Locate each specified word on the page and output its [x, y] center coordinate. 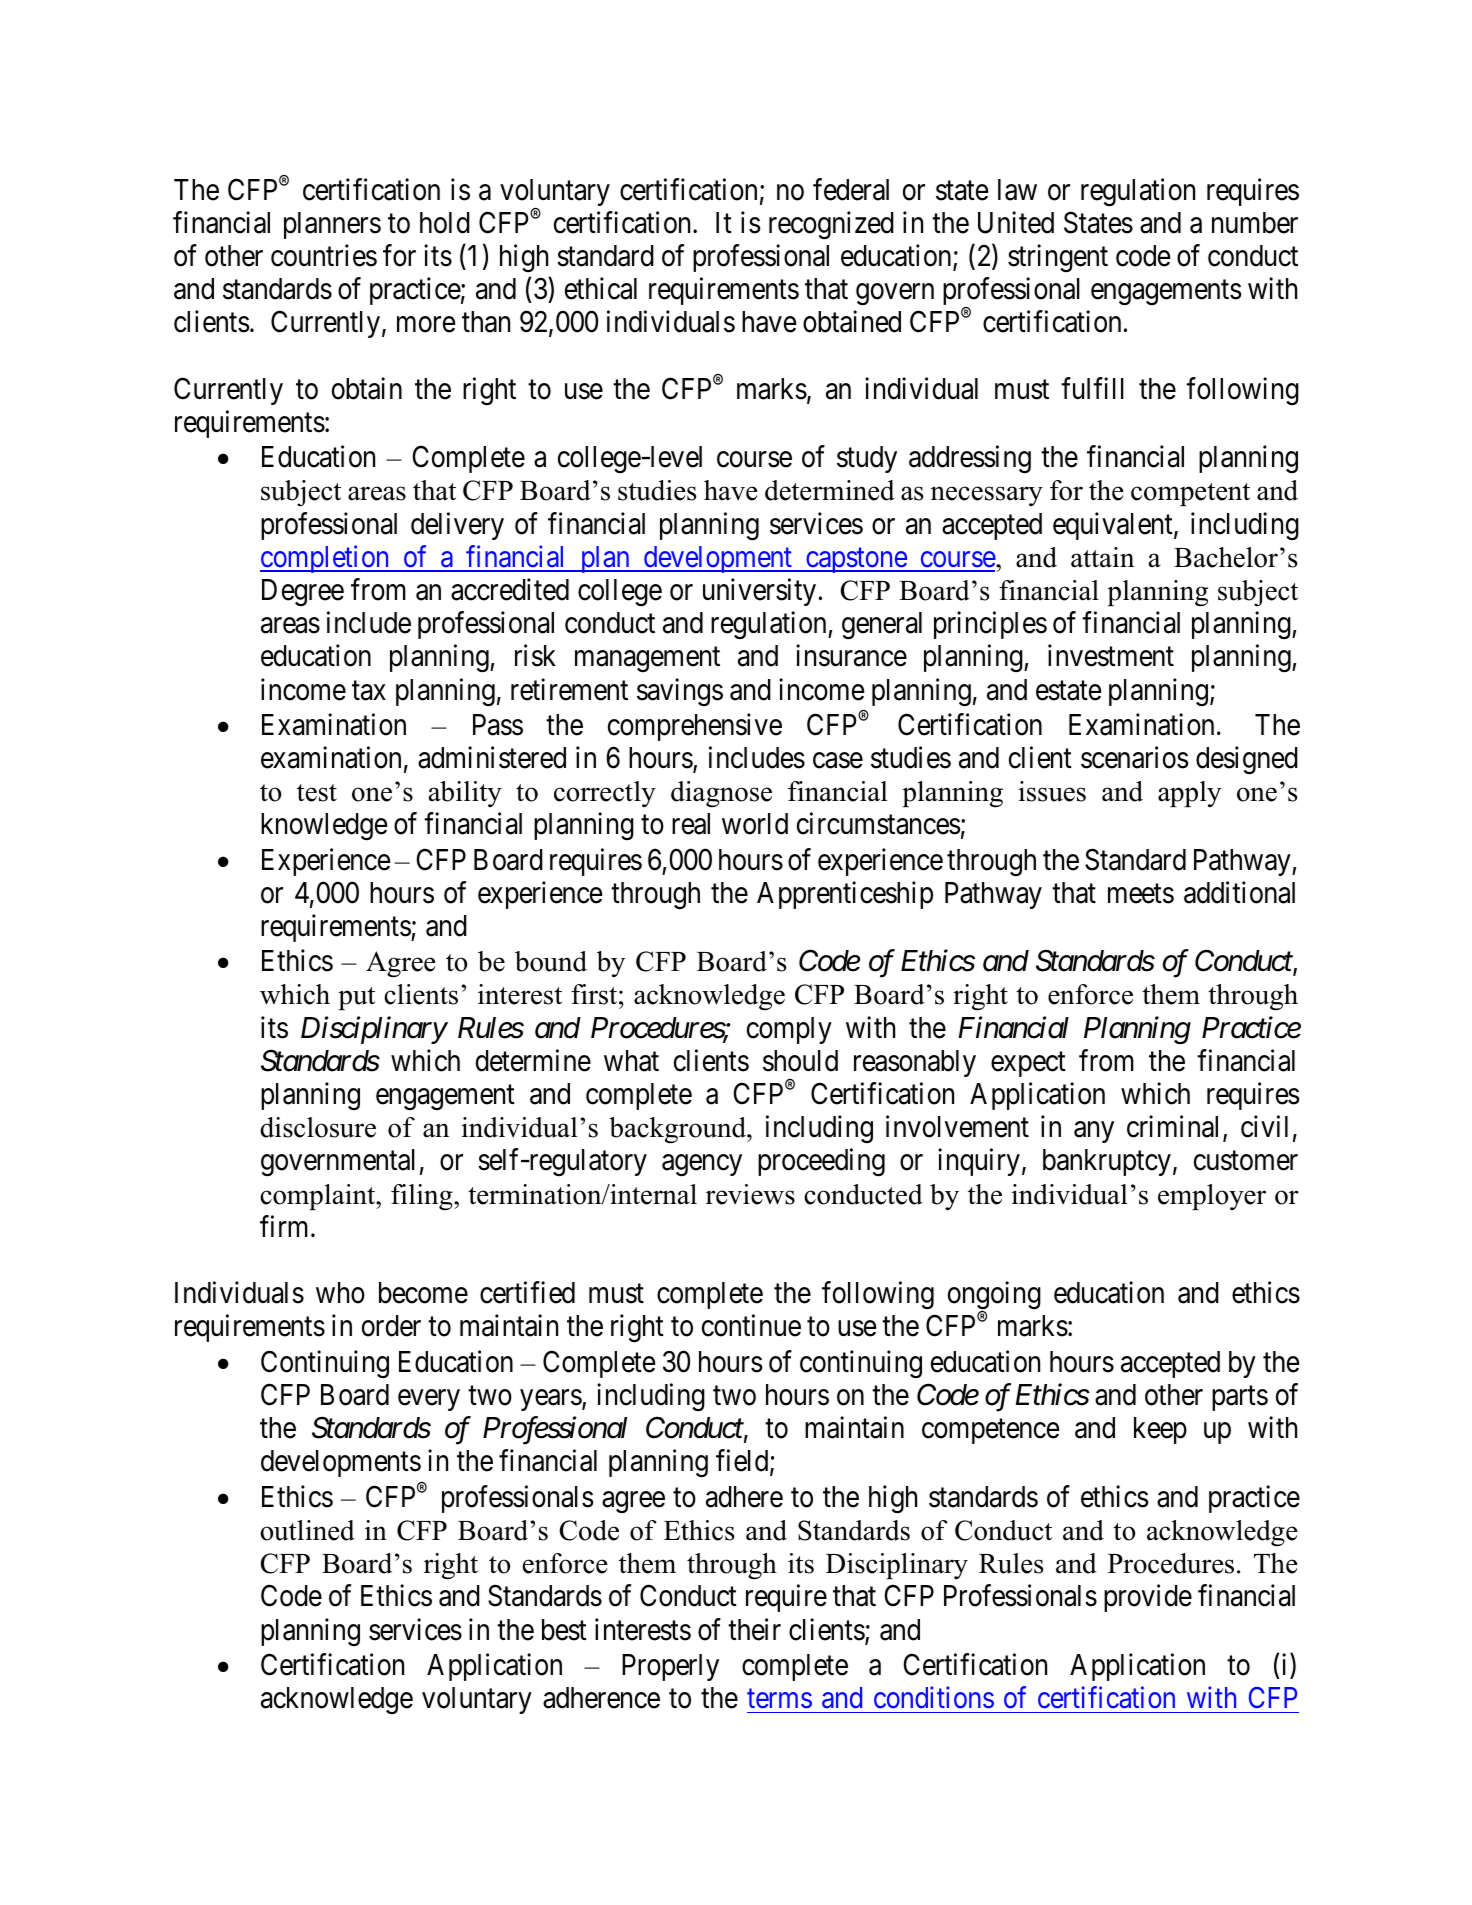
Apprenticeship [845, 895]
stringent [1058, 258]
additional [1239, 892]
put [356, 998]
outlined [307, 1530]
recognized [831, 225]
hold [445, 223]
